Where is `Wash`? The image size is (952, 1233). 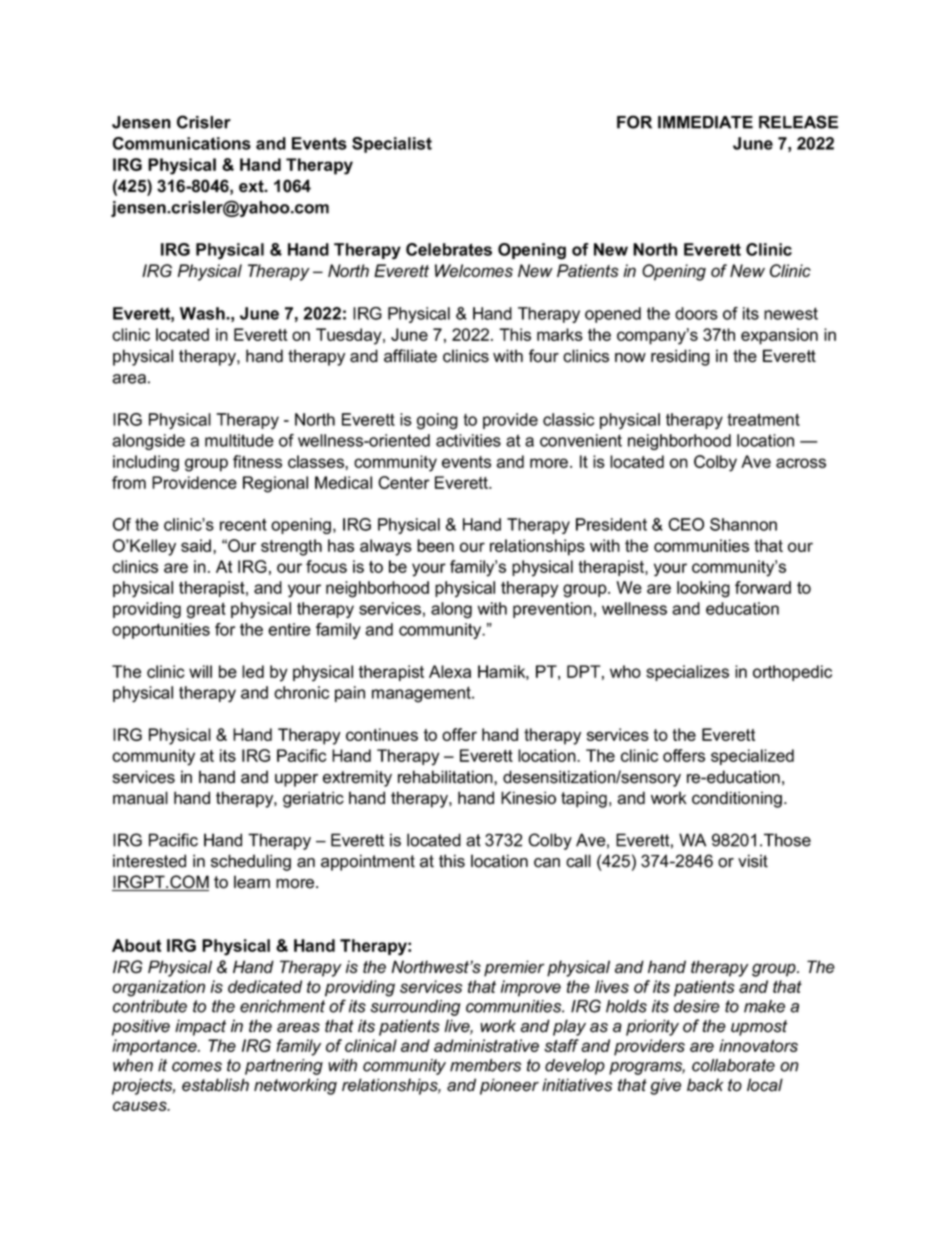
Wash is located at coordinates (203, 313).
